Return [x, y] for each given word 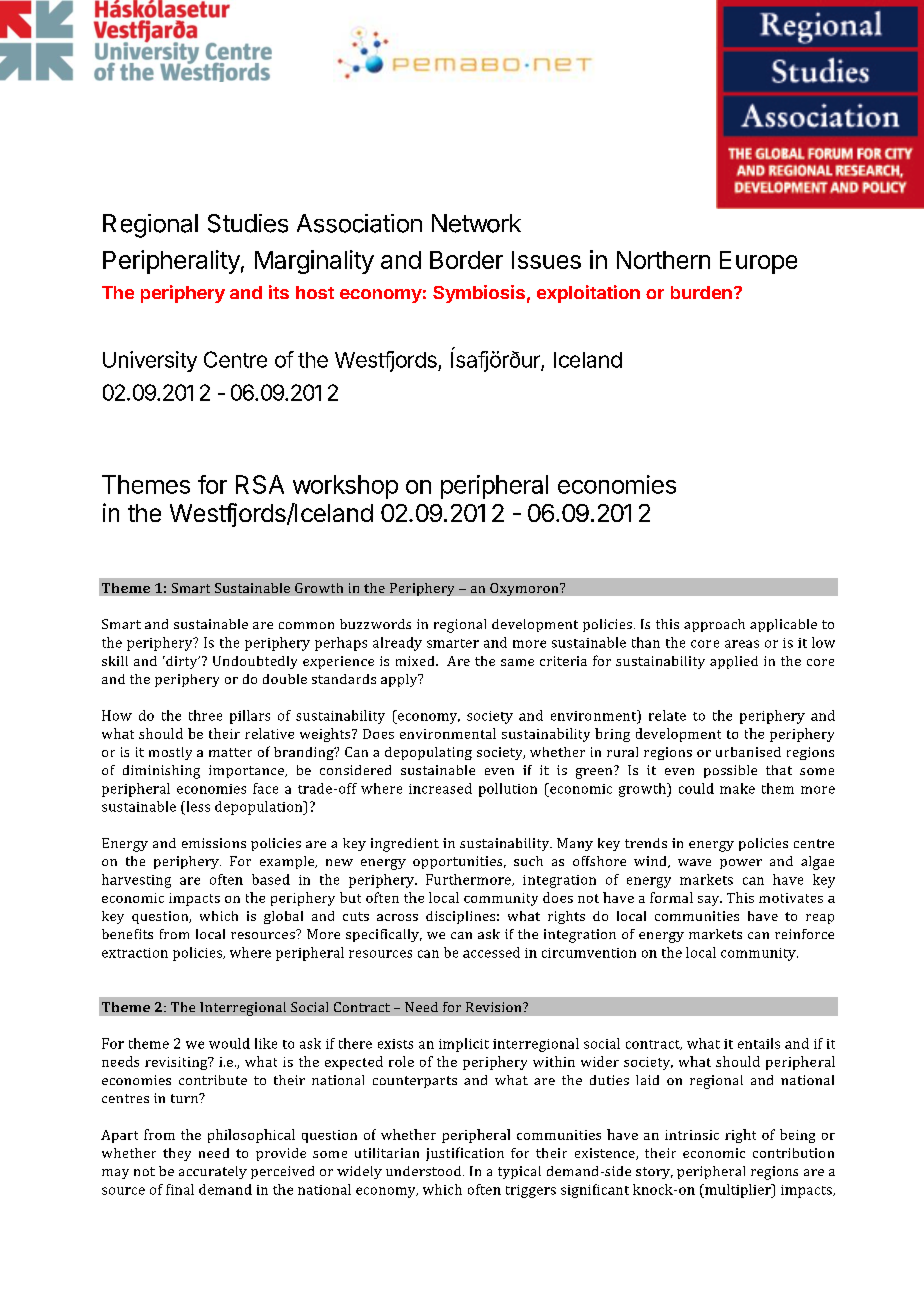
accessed [491, 952]
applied [734, 662]
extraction [135, 953]
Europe [758, 262]
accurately [213, 1172]
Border [466, 260]
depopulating [428, 753]
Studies [248, 223]
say [710, 901]
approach [714, 625]
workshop [345, 487]
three [205, 715]
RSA [260, 484]
